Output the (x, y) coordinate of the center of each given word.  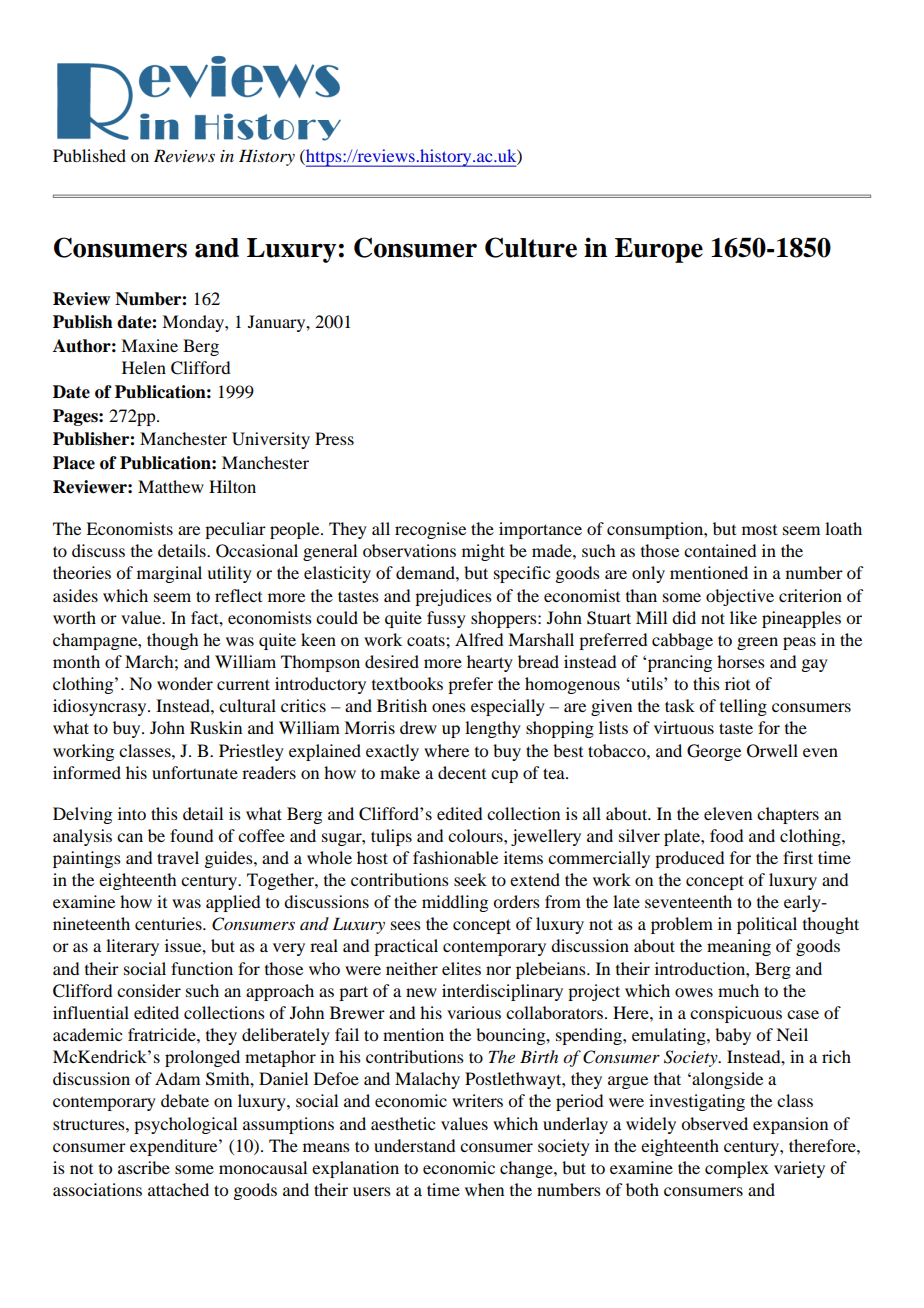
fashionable (455, 857)
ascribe (144, 1167)
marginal (169, 574)
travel (178, 857)
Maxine (149, 345)
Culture (531, 247)
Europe (659, 250)
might (483, 552)
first (798, 857)
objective (740, 597)
